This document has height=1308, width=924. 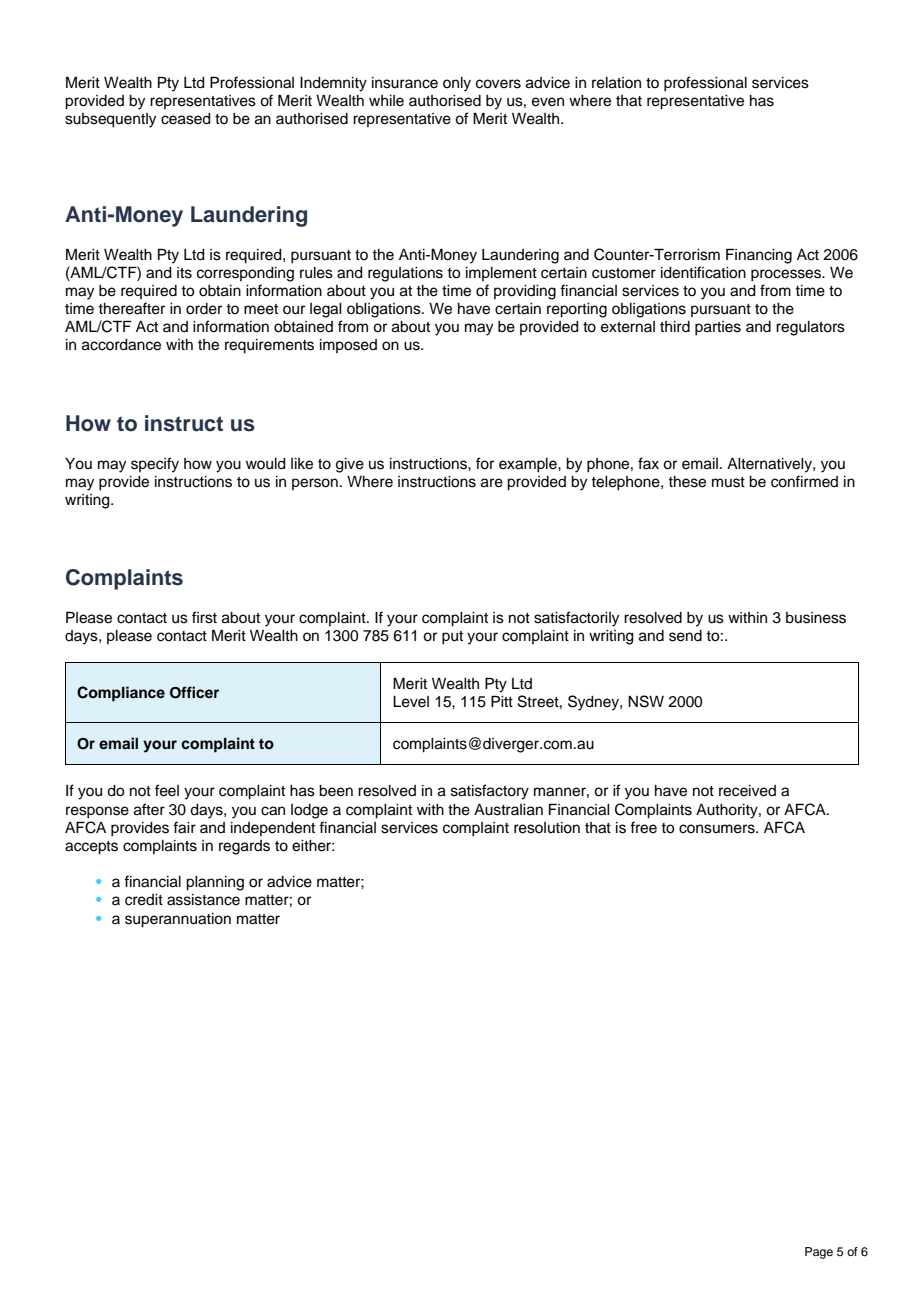 I want to click on free, so click(x=643, y=827).
